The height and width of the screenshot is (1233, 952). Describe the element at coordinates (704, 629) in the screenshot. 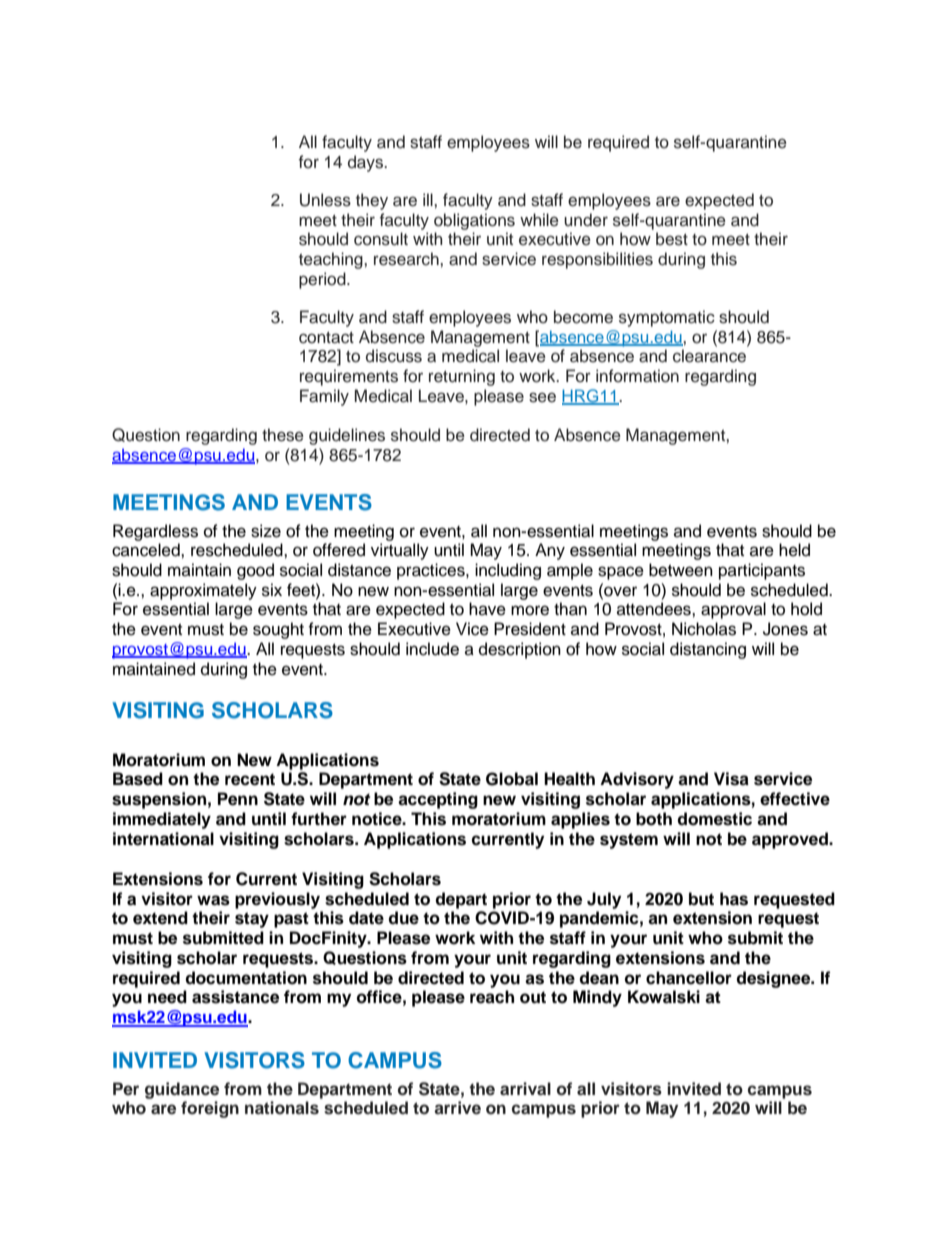

I see `Nicholas` at that location.
